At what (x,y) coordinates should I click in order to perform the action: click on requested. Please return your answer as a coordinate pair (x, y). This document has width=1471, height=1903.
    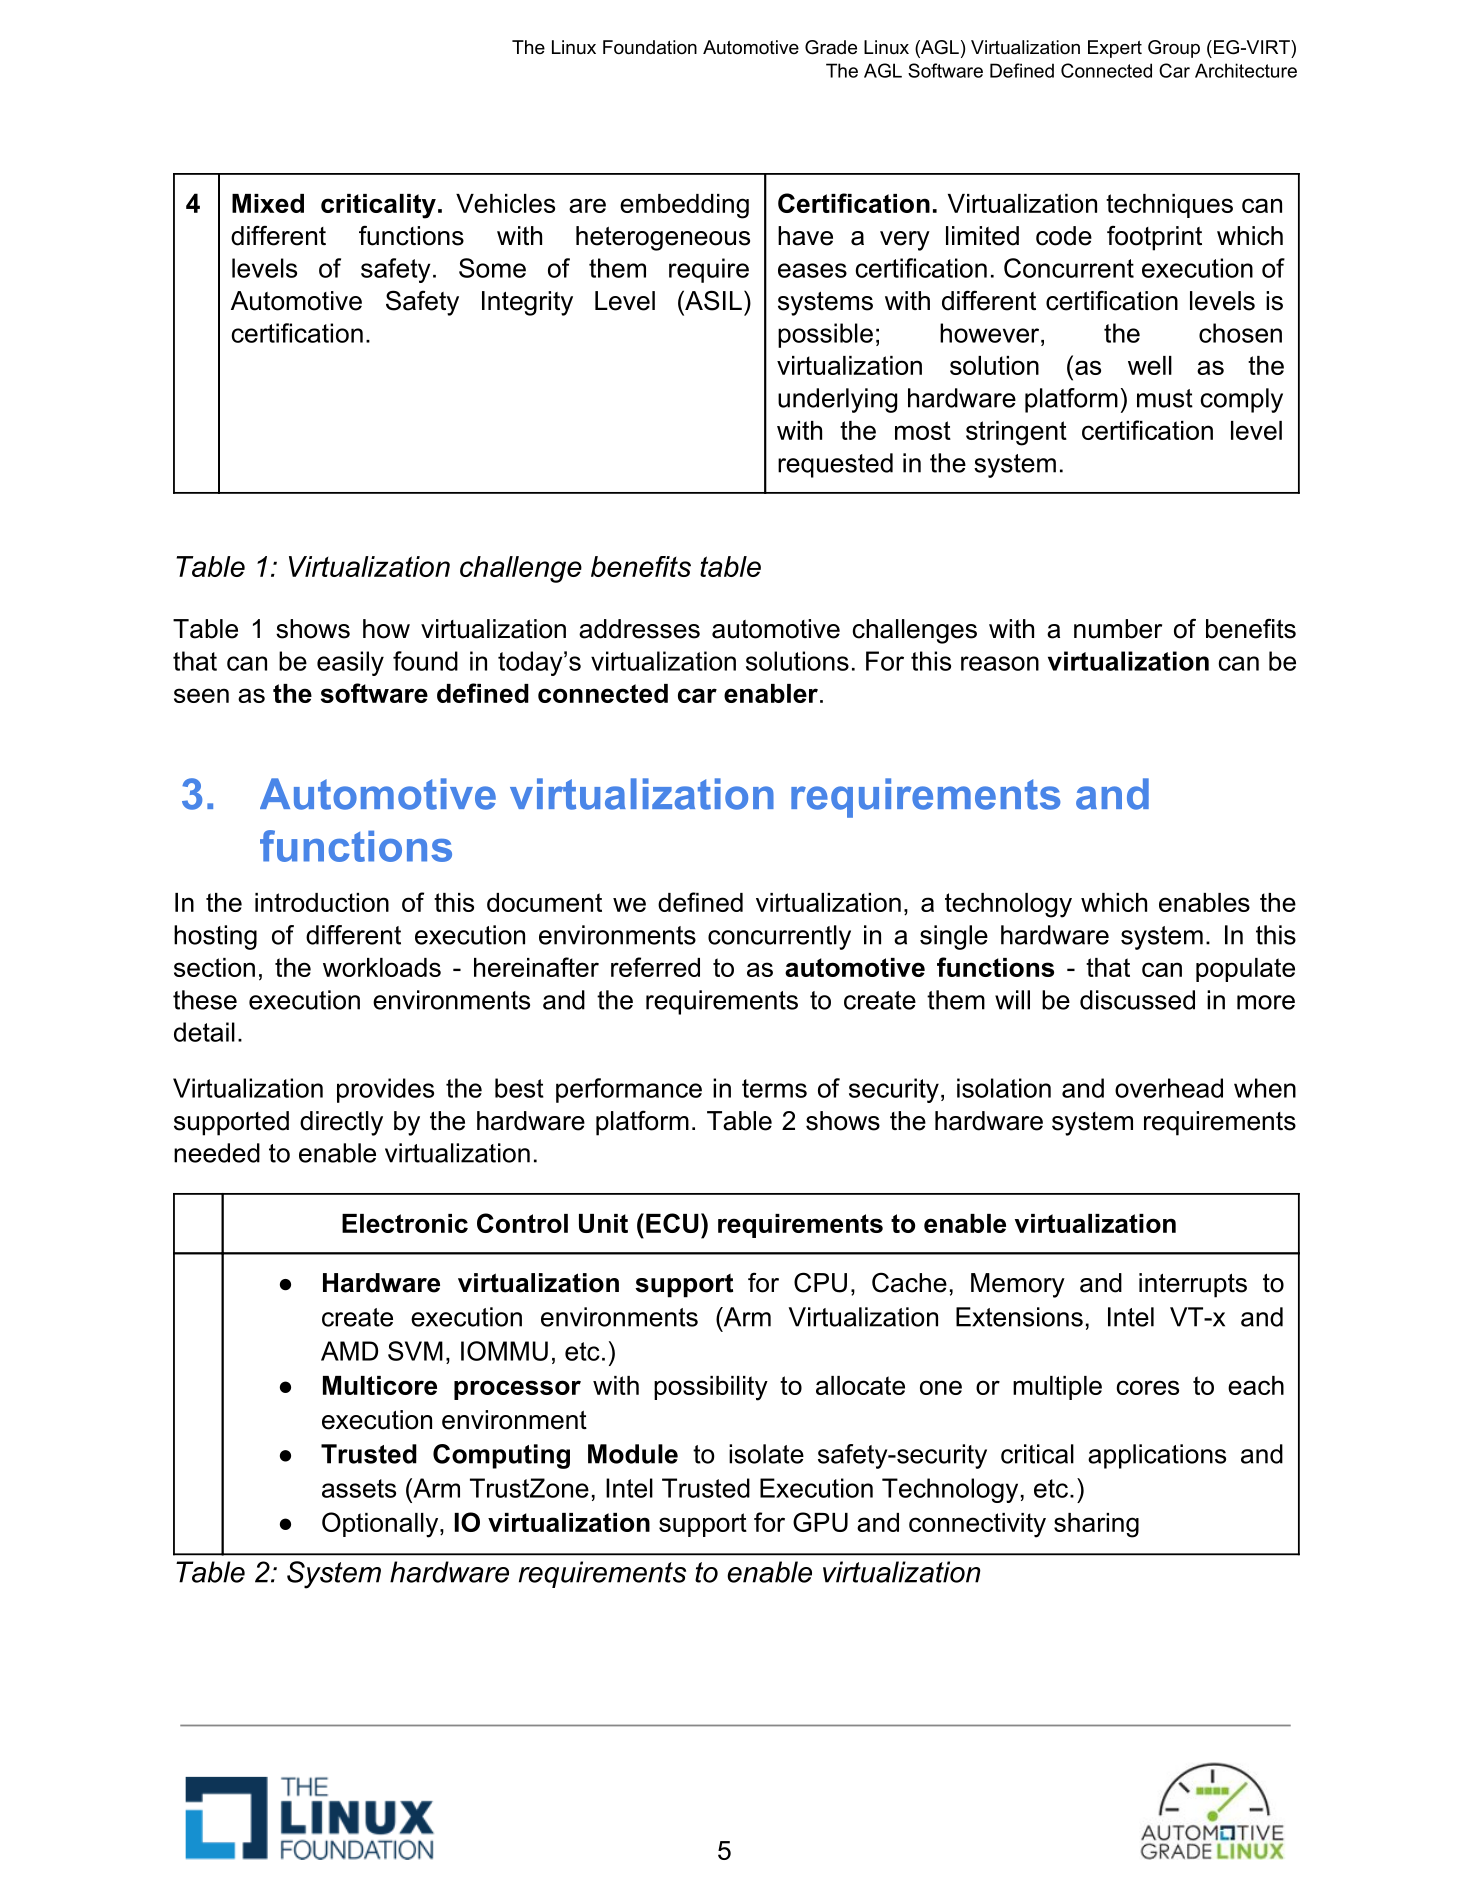
    Looking at the image, I should click on (835, 465).
